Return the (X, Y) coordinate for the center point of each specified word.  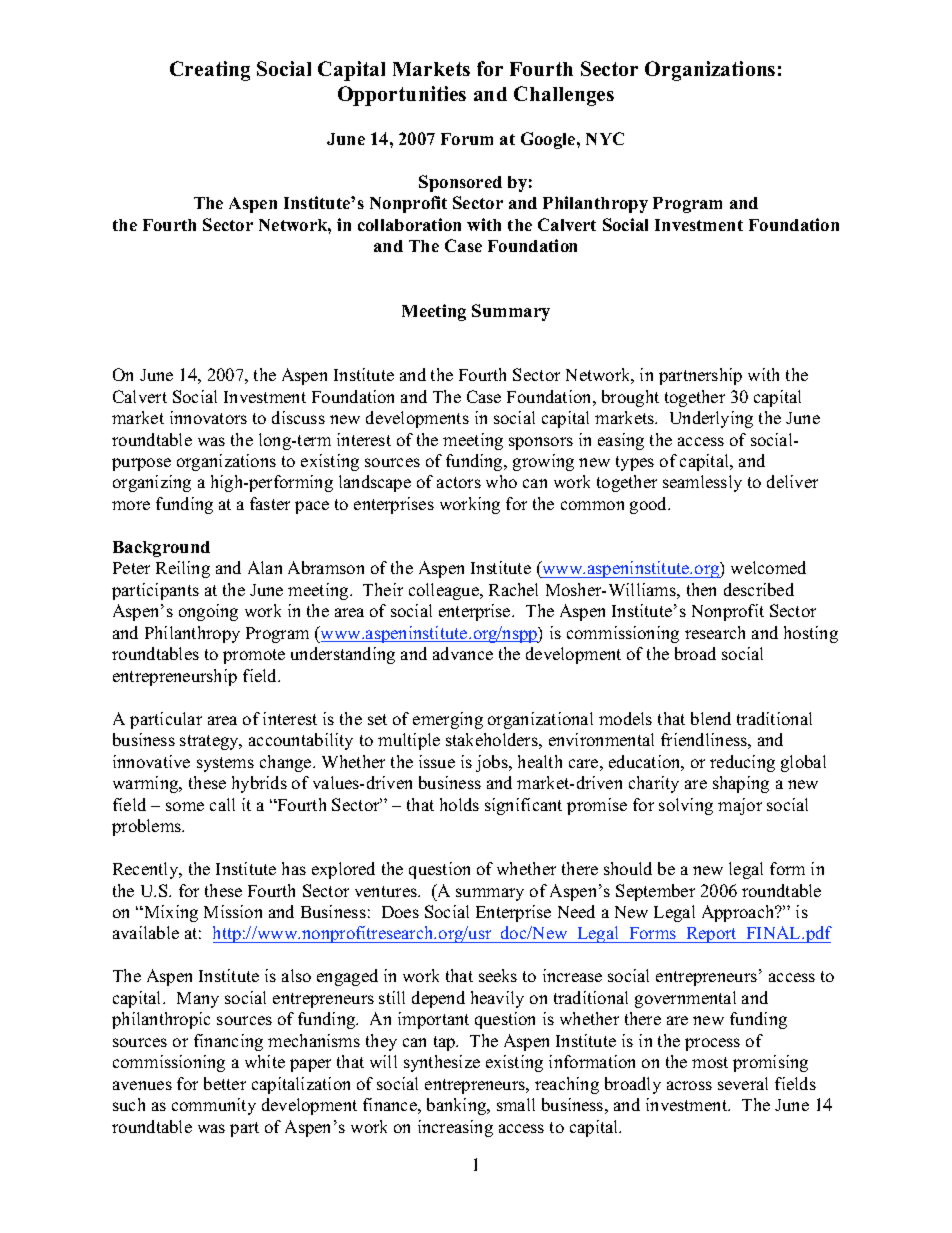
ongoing (208, 612)
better (225, 1083)
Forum (467, 139)
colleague (445, 591)
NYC (605, 138)
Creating (210, 71)
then (701, 589)
